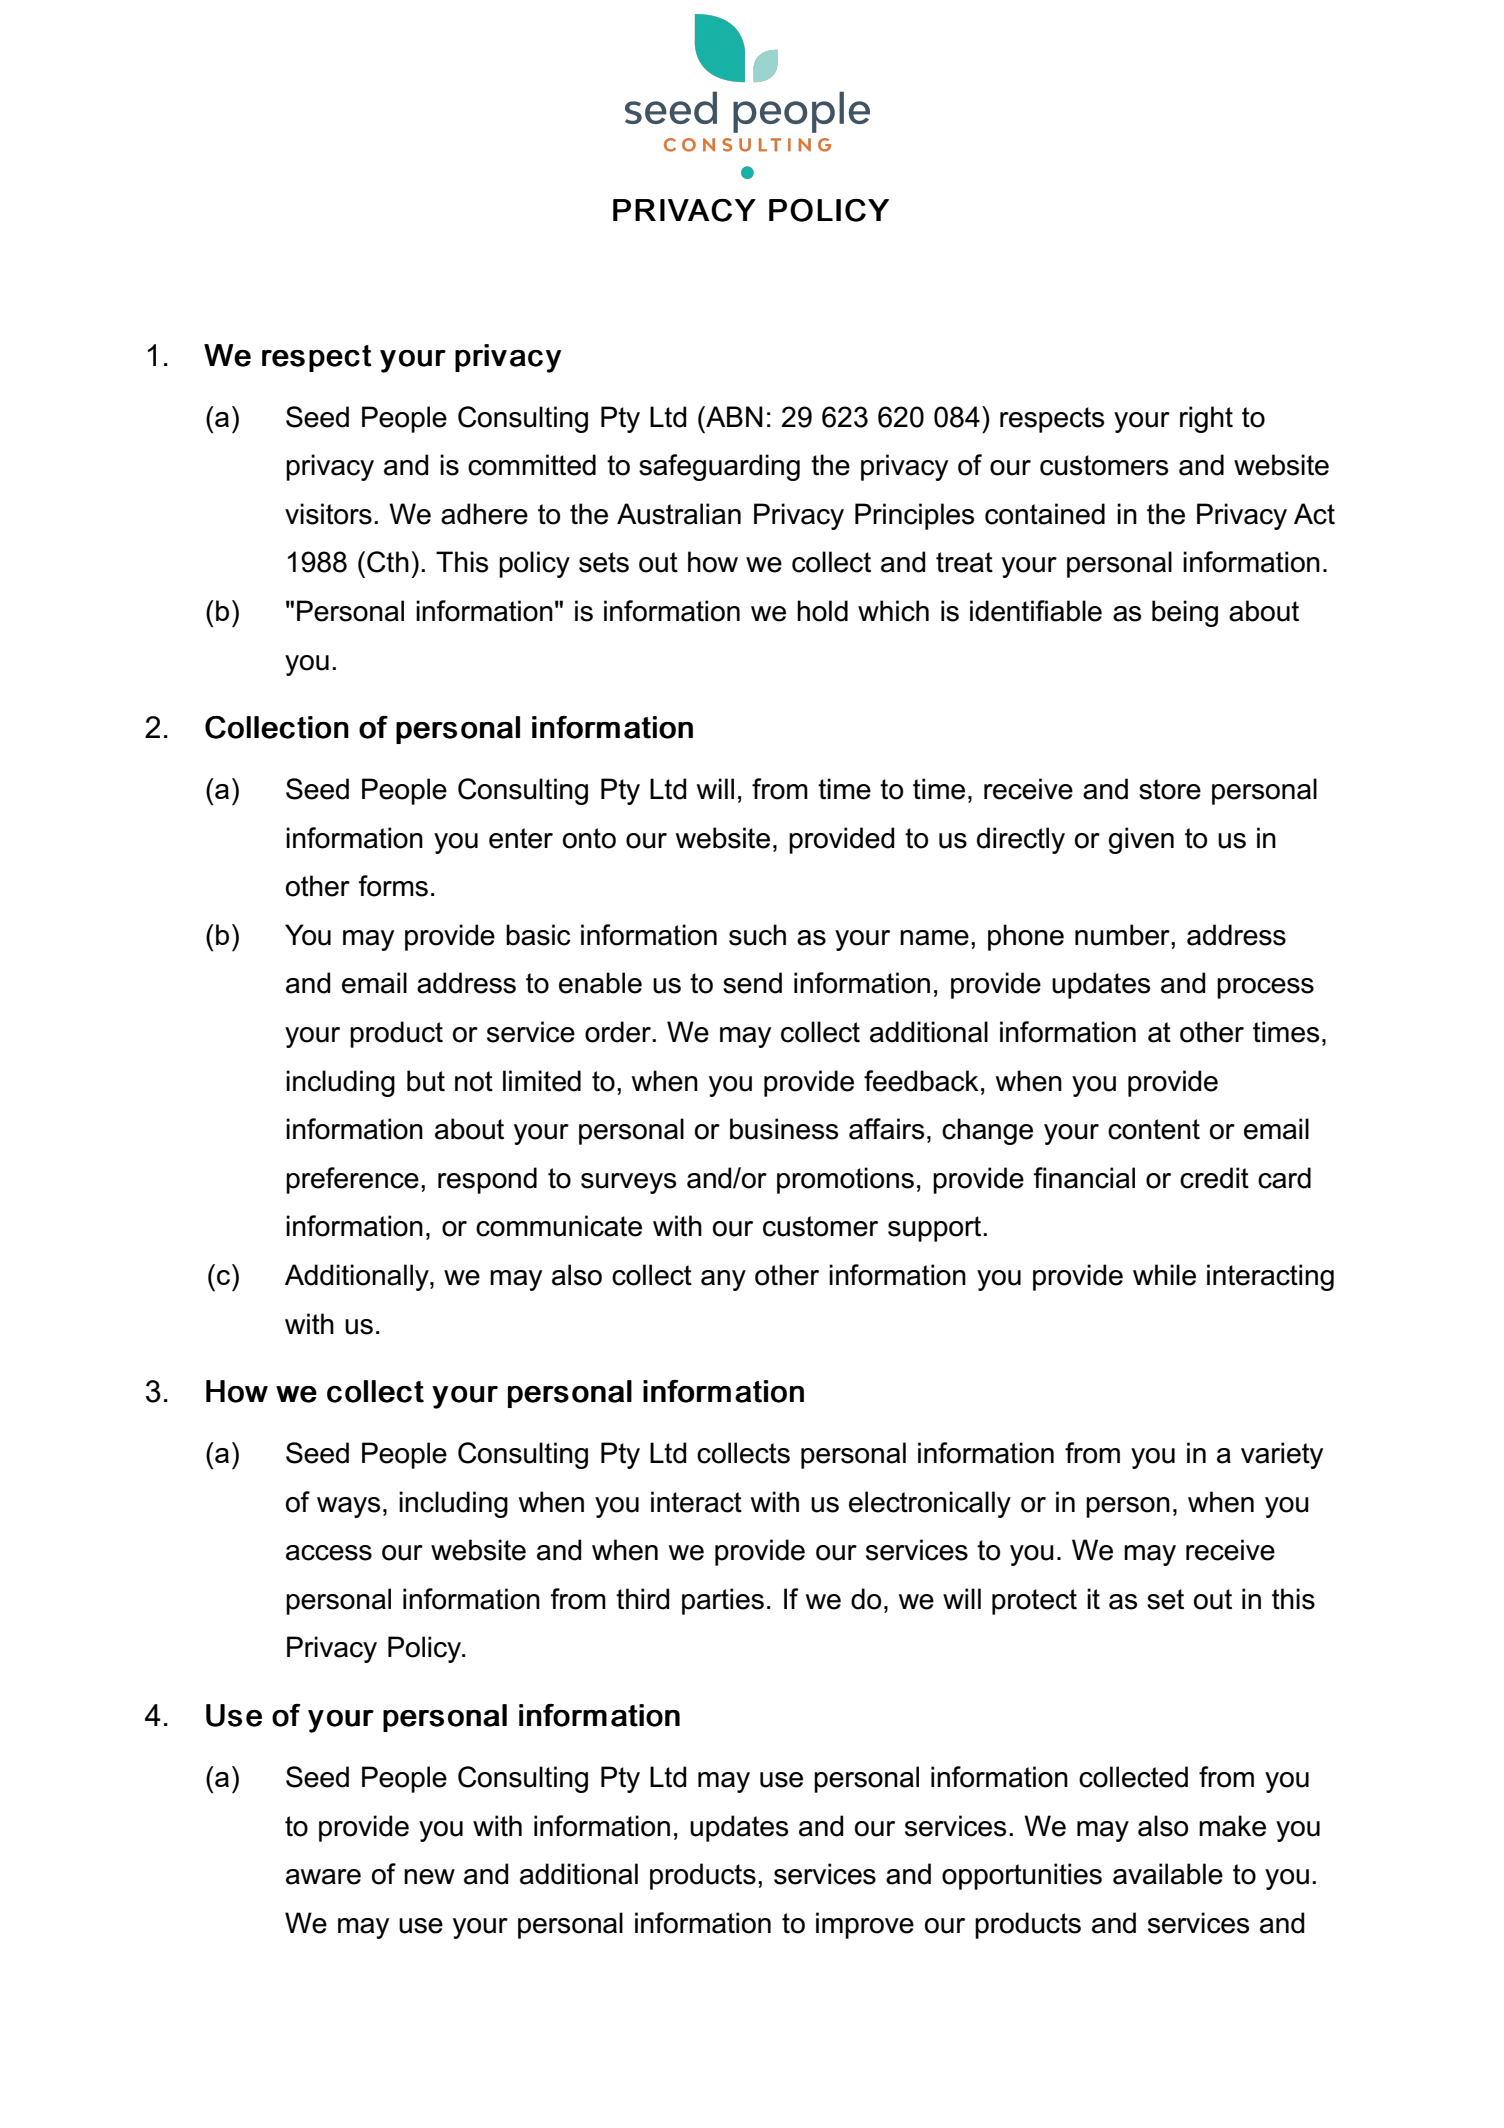 The height and width of the page is (2128, 1504). Describe the element at coordinates (719, 467) in the page. I see `safeguarding` at that location.
